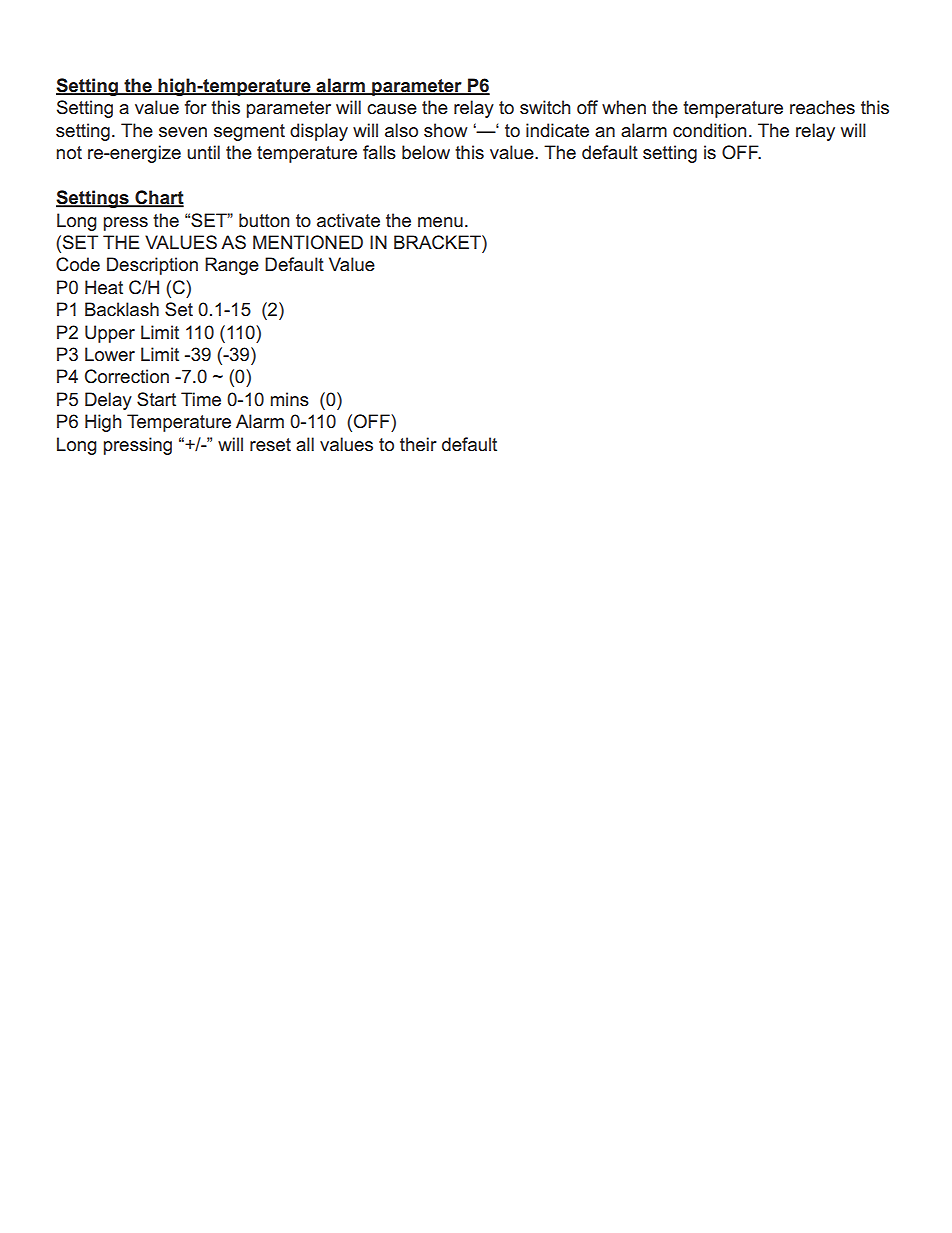 The height and width of the document is (1233, 952). I want to click on Range, so click(232, 266).
